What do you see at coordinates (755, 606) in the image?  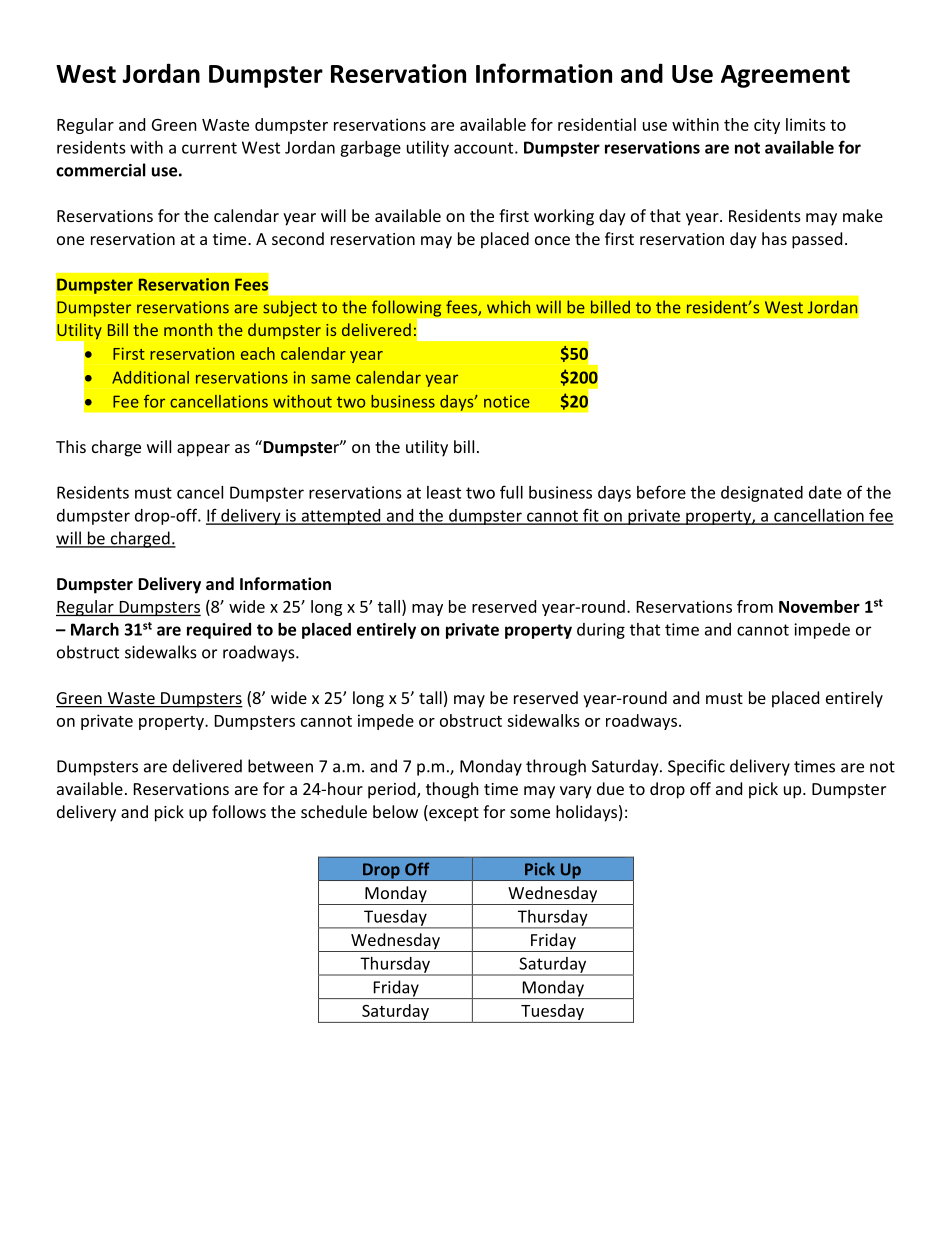 I see `from` at bounding box center [755, 606].
